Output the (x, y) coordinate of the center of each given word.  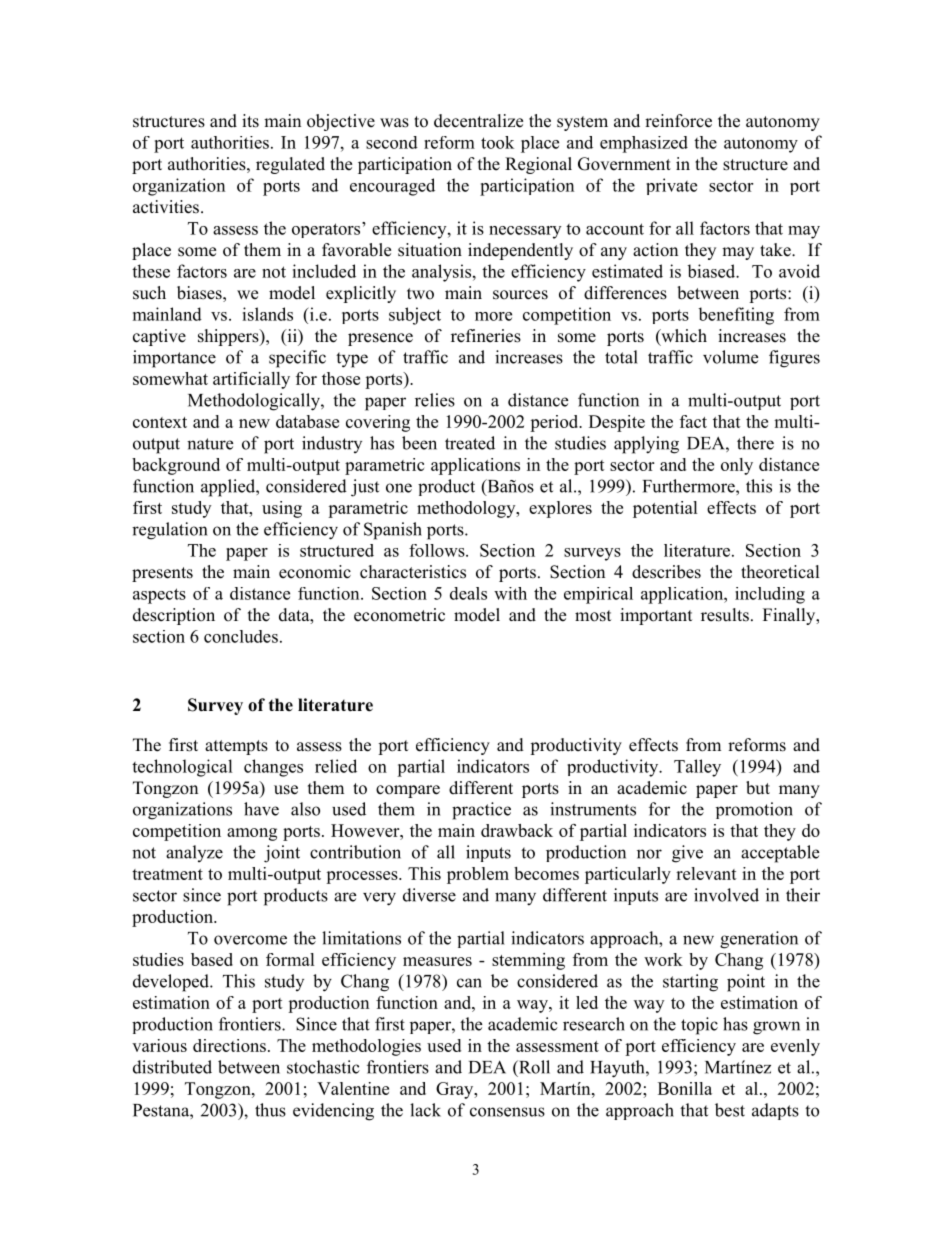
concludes (241, 636)
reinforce (678, 121)
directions (229, 1045)
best (730, 1110)
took (497, 142)
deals (468, 593)
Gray (456, 1090)
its (250, 121)
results (725, 615)
